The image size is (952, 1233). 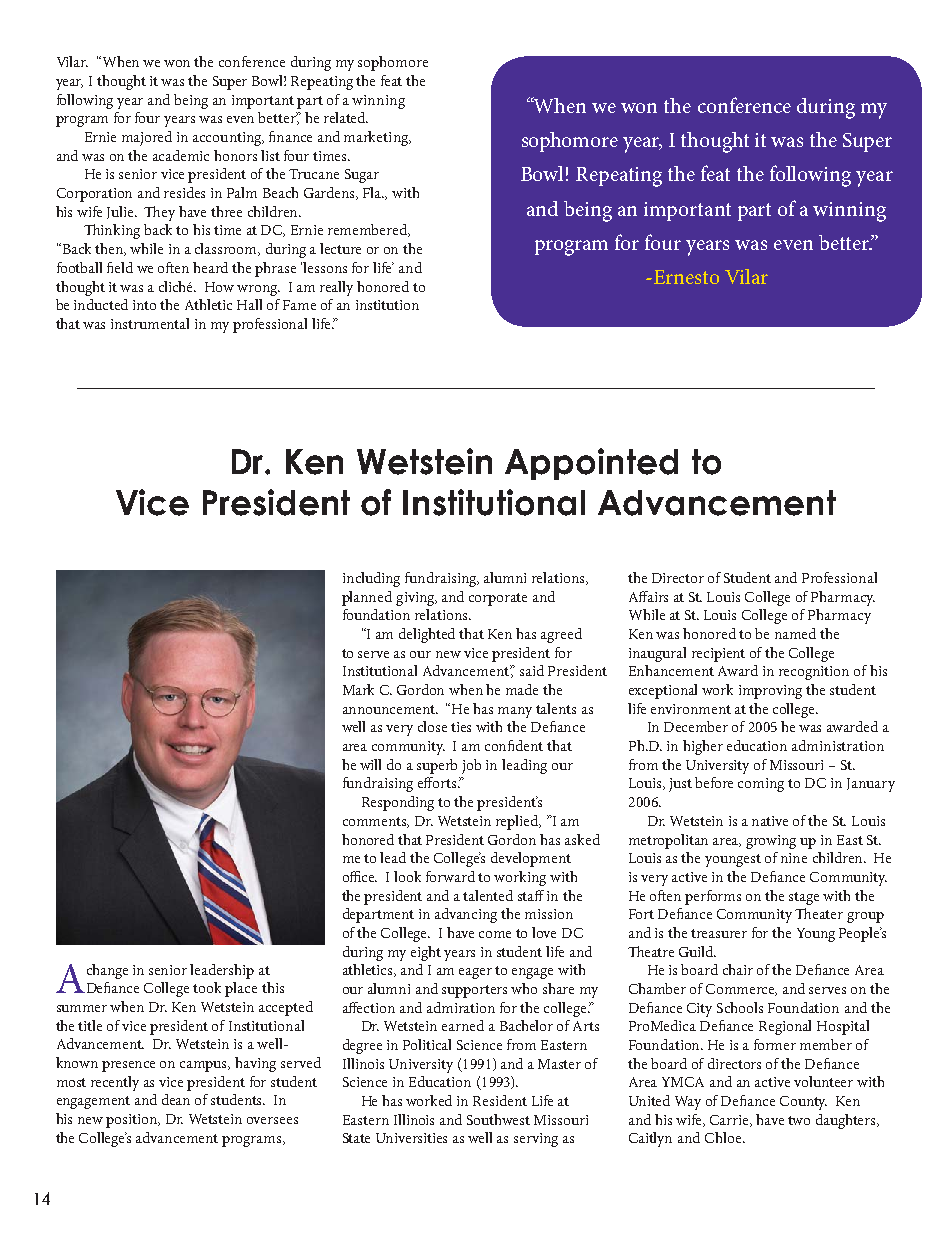 I want to click on academic, so click(x=181, y=155).
